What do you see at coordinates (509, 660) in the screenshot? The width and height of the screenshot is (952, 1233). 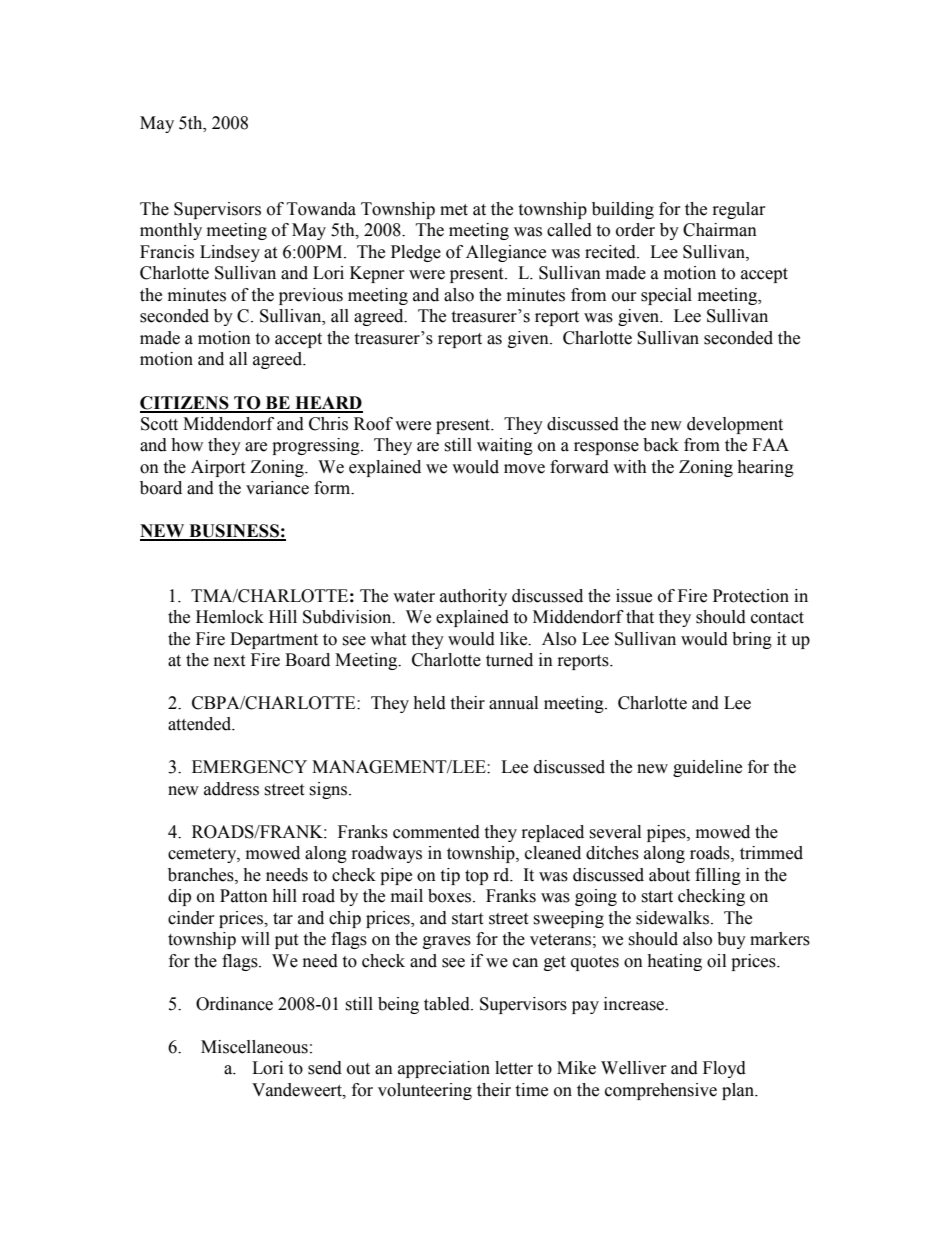 I see `turned` at bounding box center [509, 660].
